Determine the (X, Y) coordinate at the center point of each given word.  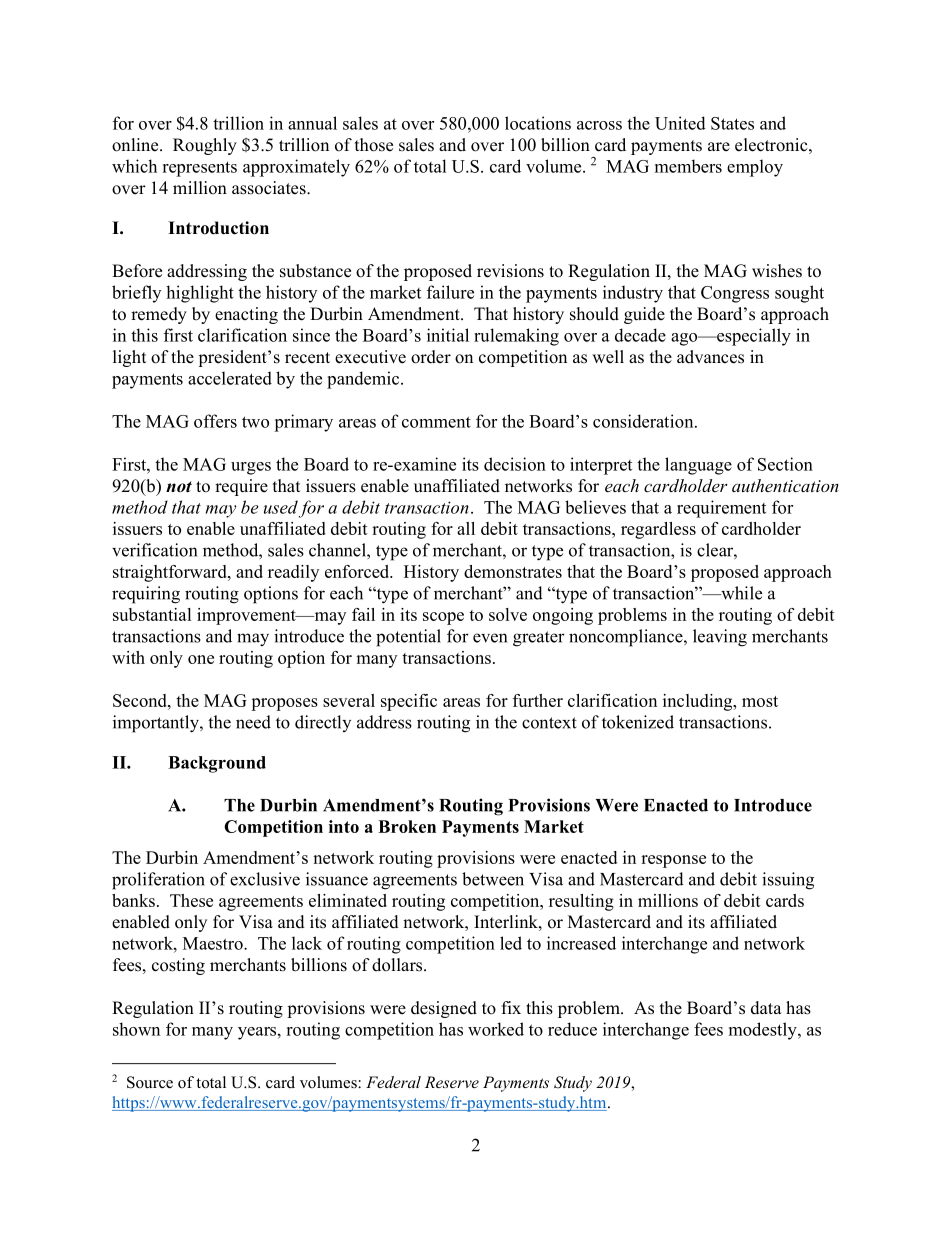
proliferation (158, 881)
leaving (720, 638)
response (673, 861)
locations (538, 123)
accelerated (230, 378)
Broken (407, 826)
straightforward (171, 573)
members (688, 166)
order (431, 357)
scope (443, 618)
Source (150, 1082)
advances (710, 357)
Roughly (205, 146)
